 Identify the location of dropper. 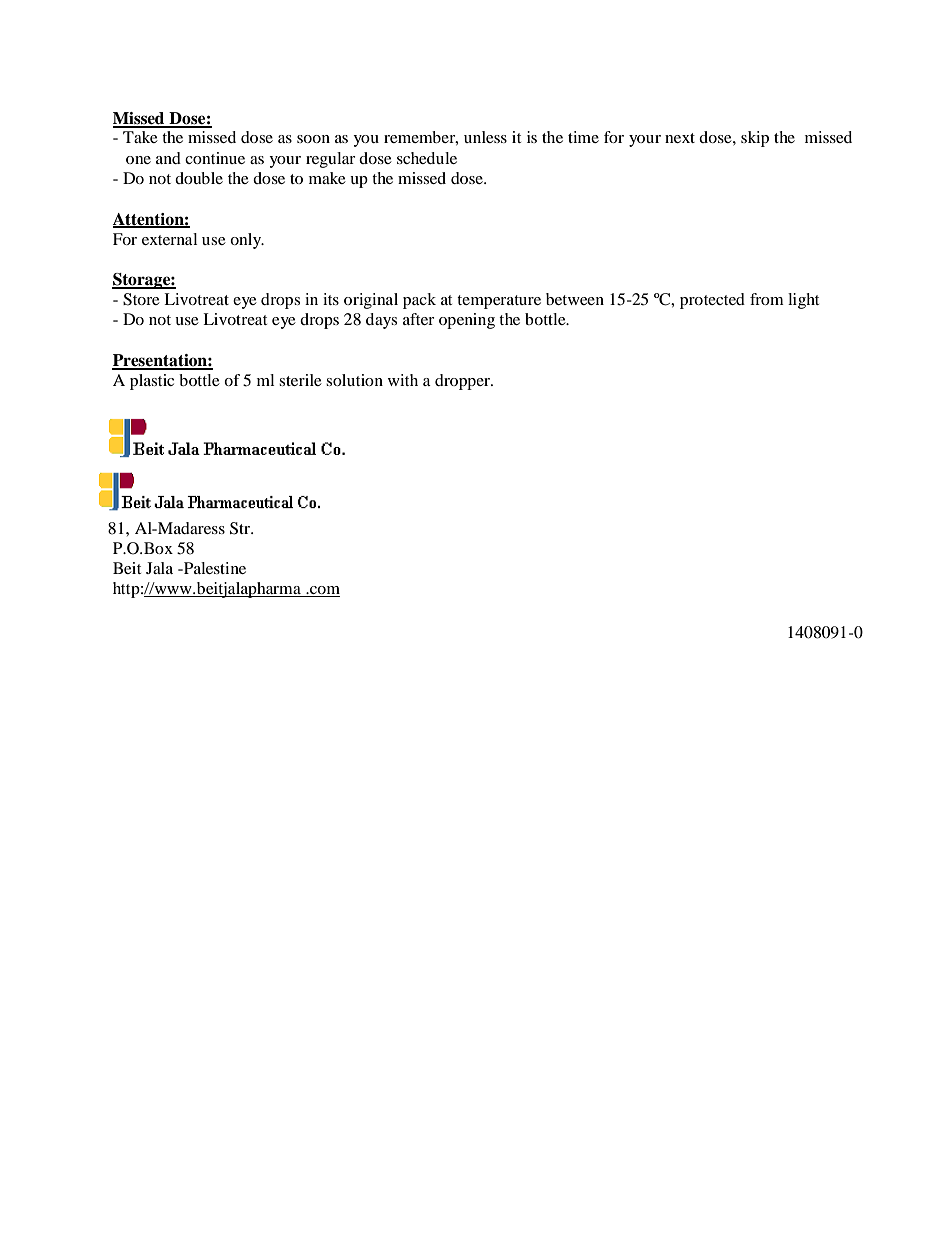
(464, 382).
